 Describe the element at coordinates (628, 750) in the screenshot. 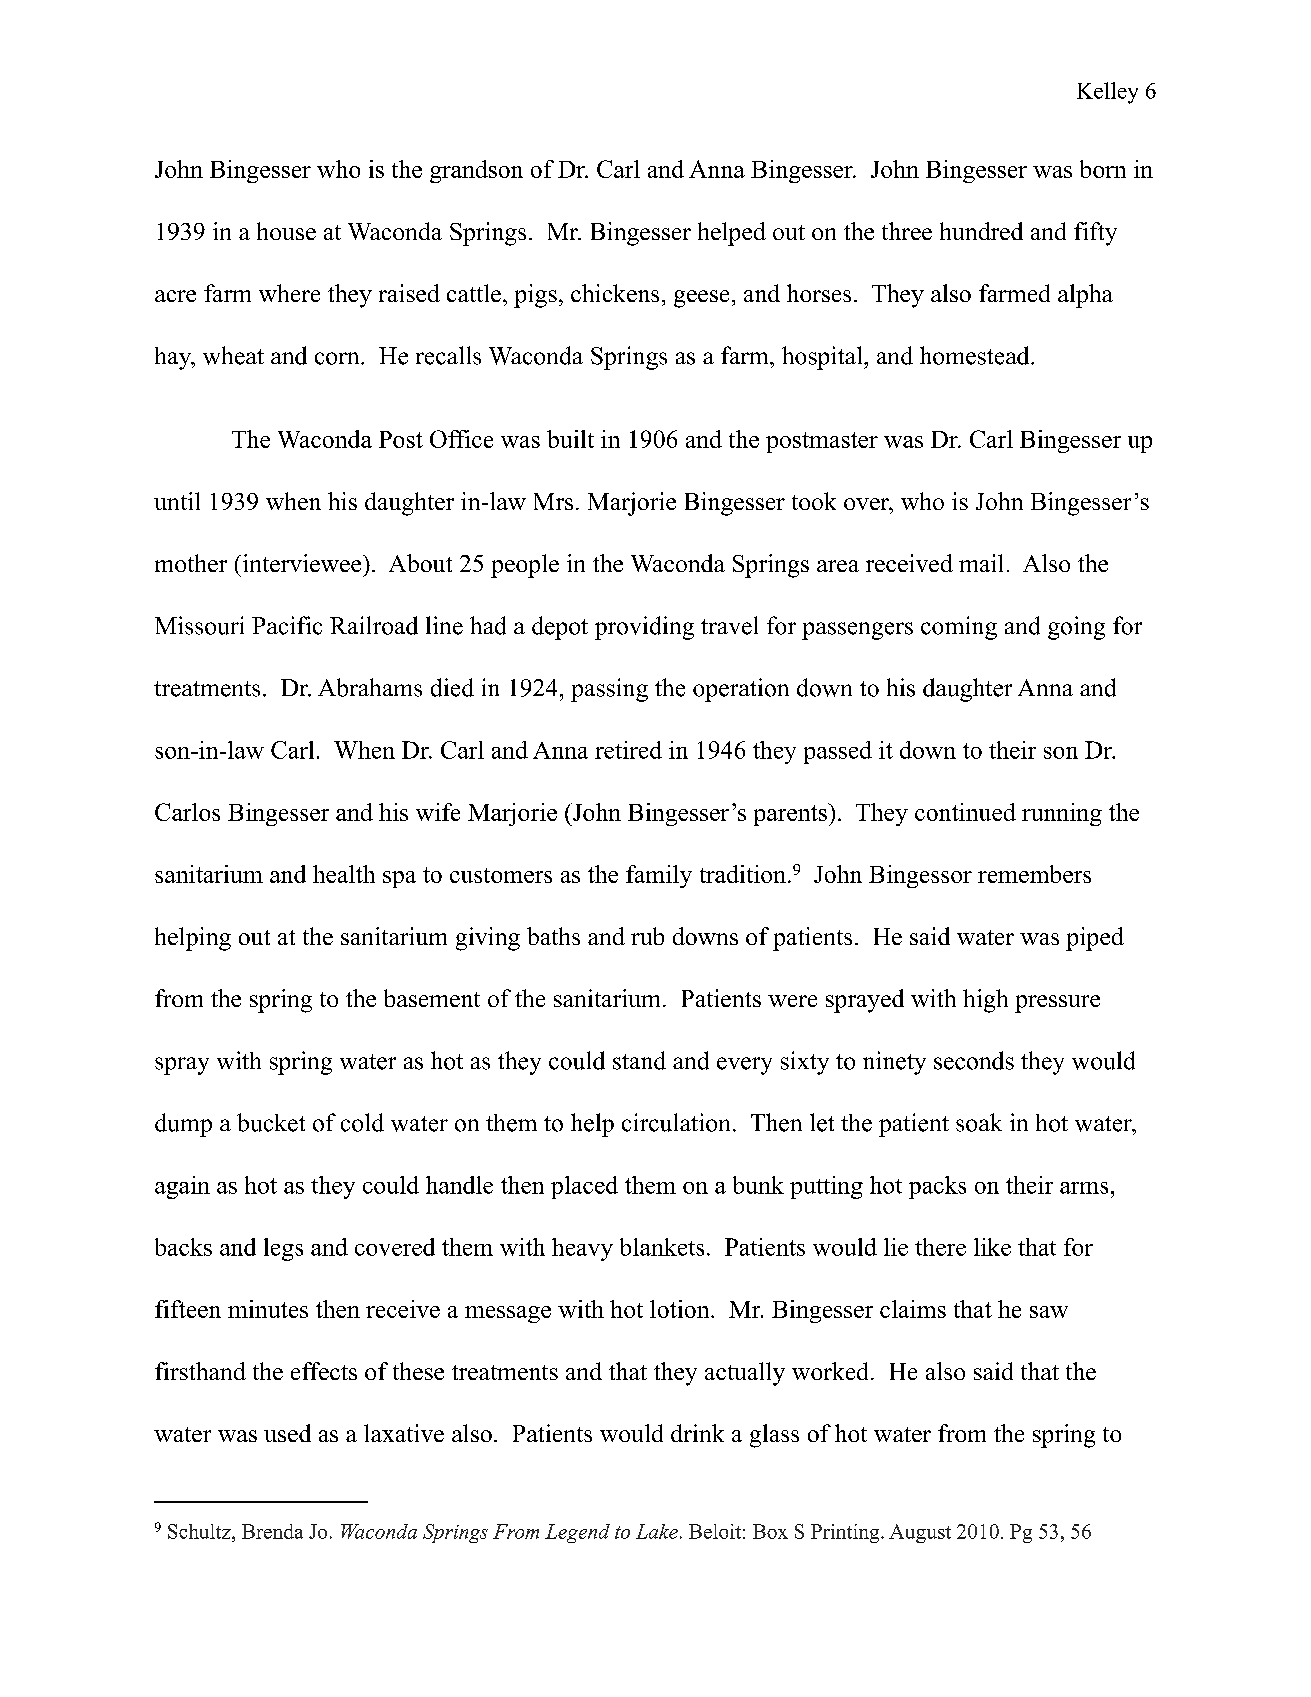

I see `retired` at that location.
